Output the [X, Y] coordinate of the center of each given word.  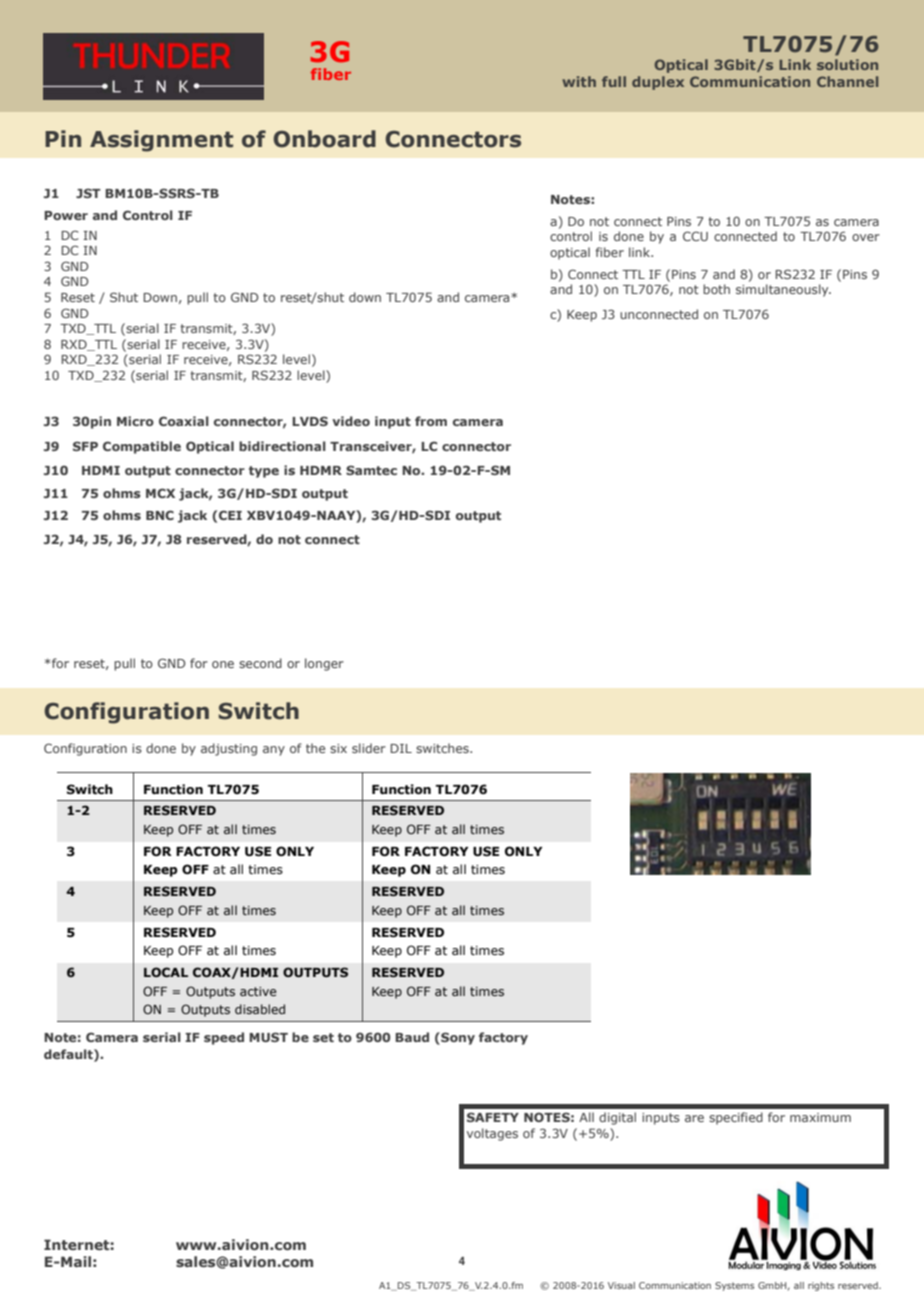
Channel [847, 81]
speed [224, 1038]
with [579, 81]
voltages [492, 1134]
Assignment [161, 141]
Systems [734, 1286]
